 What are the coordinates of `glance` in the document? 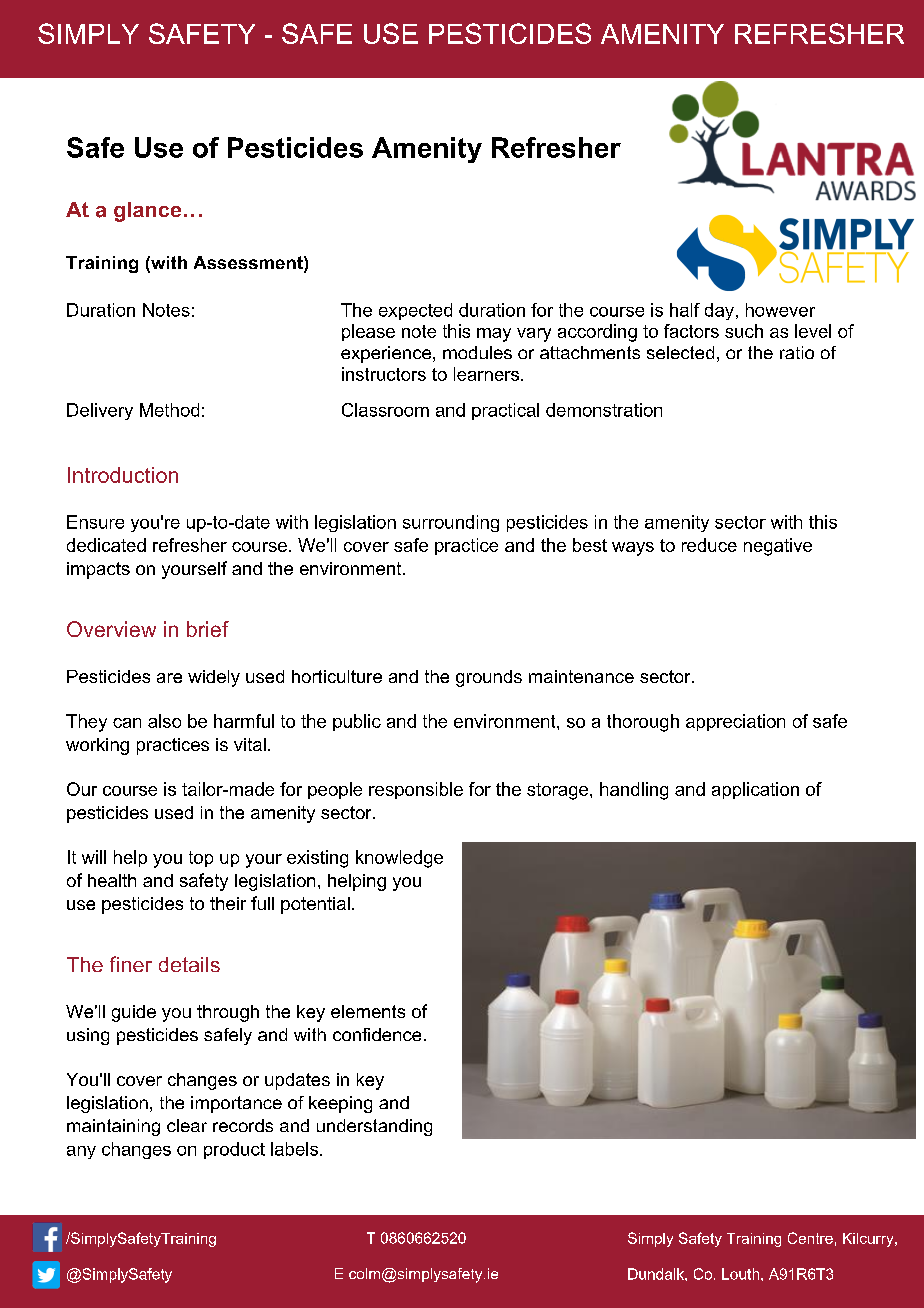 It's located at (147, 212).
